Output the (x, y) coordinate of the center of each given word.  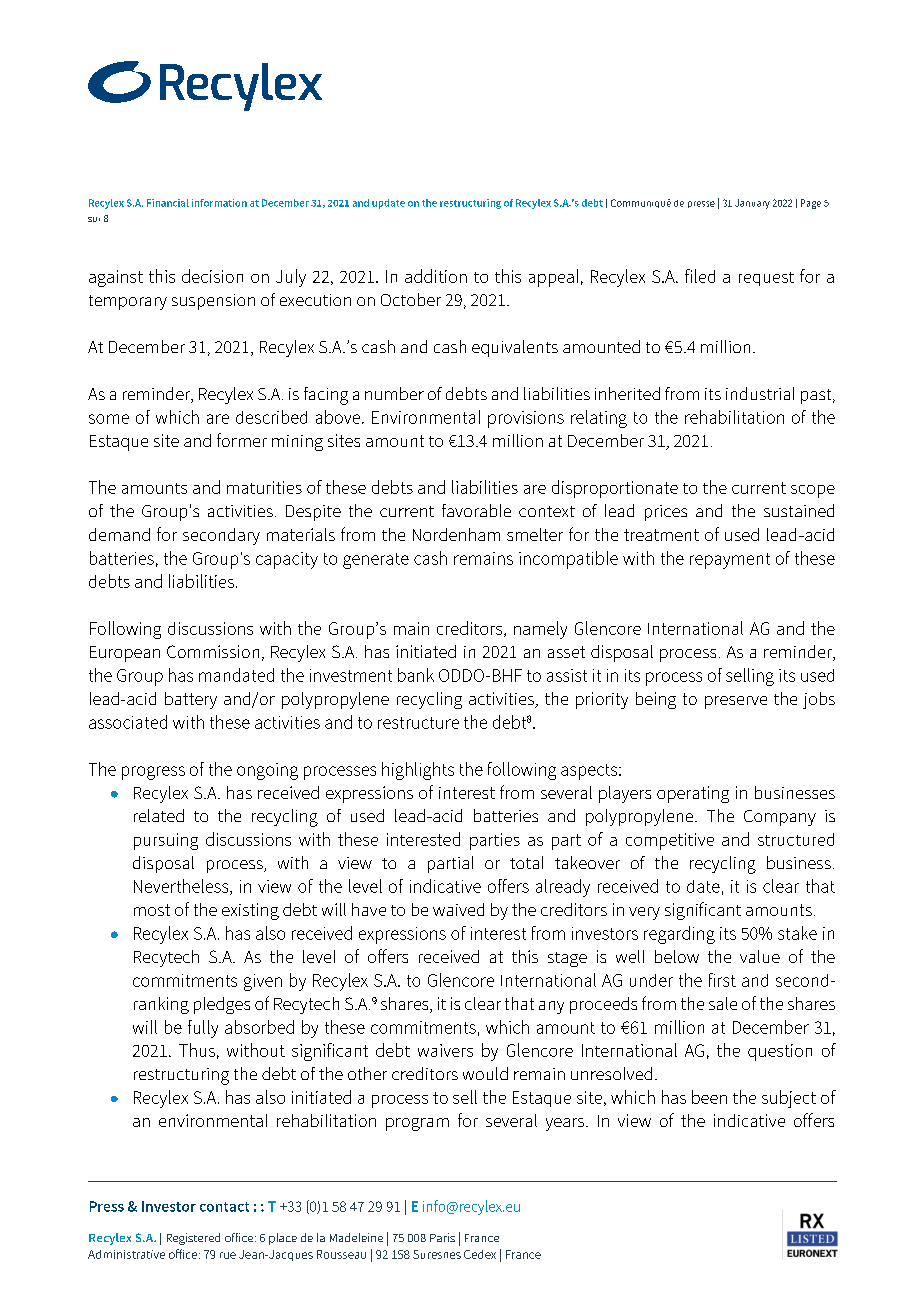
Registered (193, 1239)
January (752, 204)
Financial (168, 203)
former (242, 440)
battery (191, 700)
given (263, 982)
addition (436, 276)
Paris (442, 1237)
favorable (476, 510)
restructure (418, 723)
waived (458, 909)
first (722, 980)
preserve (736, 702)
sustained (799, 510)
